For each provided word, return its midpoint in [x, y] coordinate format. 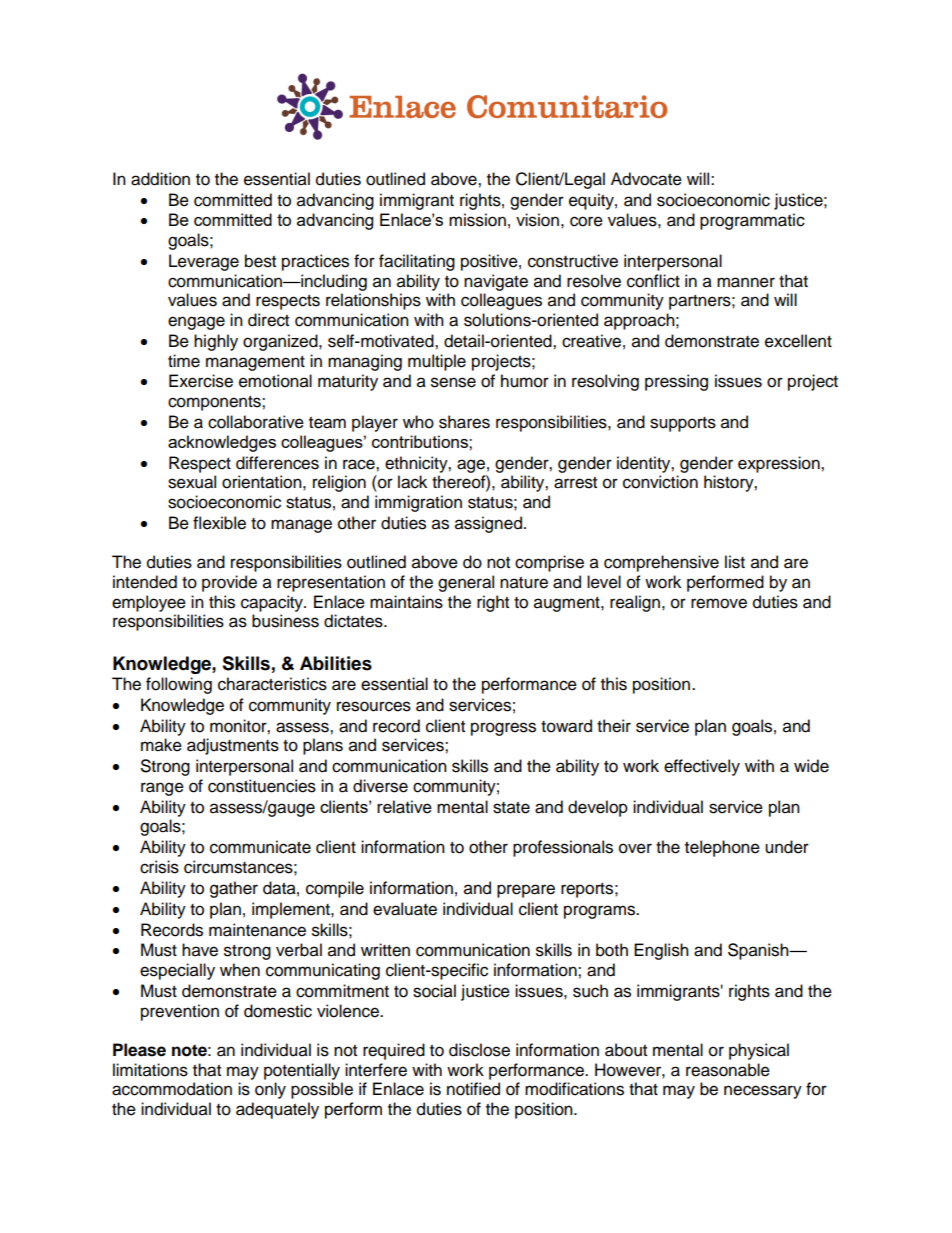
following [179, 685]
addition [160, 179]
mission [477, 220]
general [466, 583]
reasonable [728, 1070]
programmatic [752, 221]
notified [473, 1089]
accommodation [172, 1089]
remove [719, 603]
